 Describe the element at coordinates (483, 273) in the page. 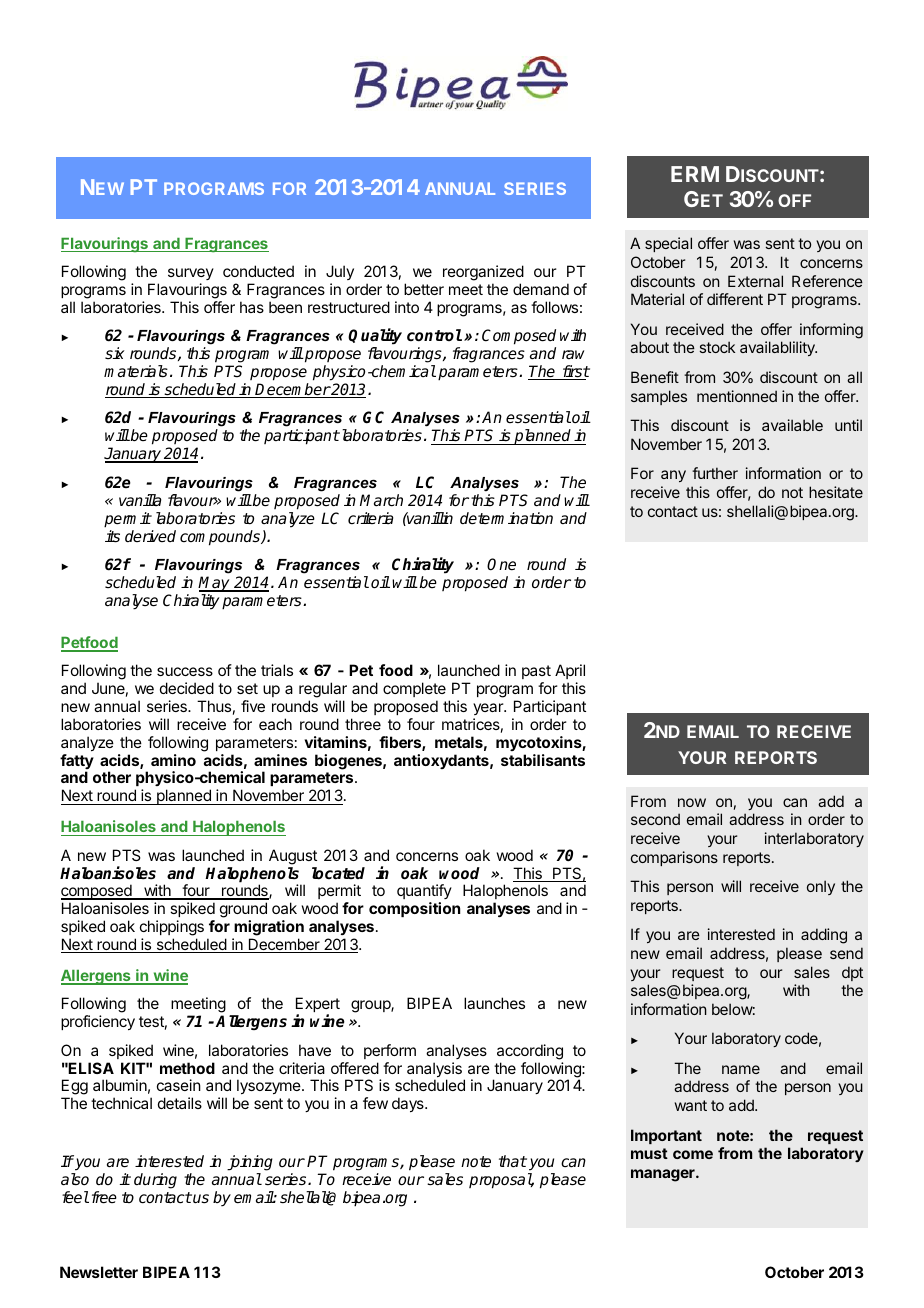

I see `reorganized` at that location.
